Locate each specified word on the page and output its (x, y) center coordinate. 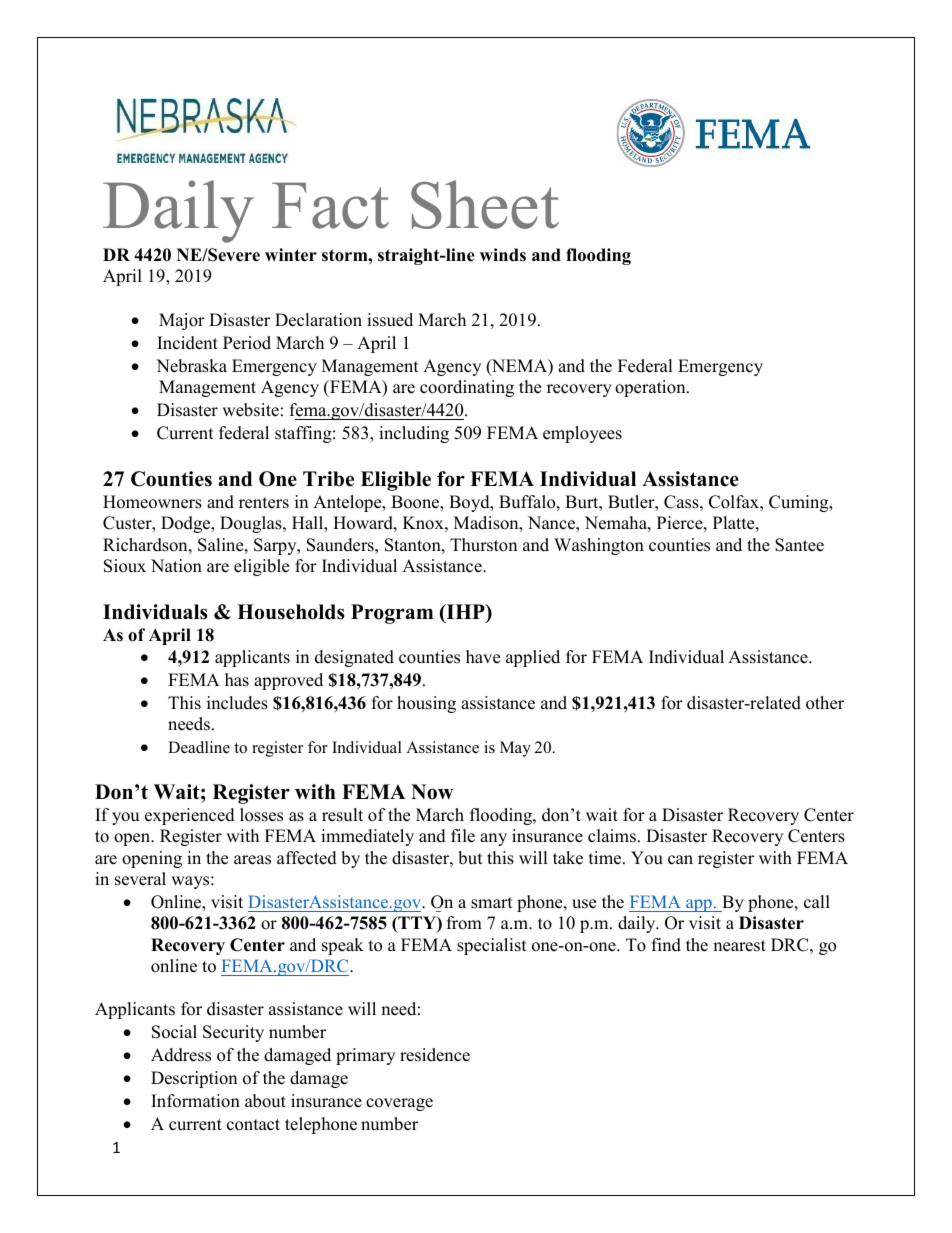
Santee (799, 545)
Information (195, 1101)
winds (503, 255)
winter (291, 255)
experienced (190, 816)
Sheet (485, 204)
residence (435, 1055)
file (463, 836)
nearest (739, 946)
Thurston (483, 545)
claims (612, 836)
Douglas (252, 524)
